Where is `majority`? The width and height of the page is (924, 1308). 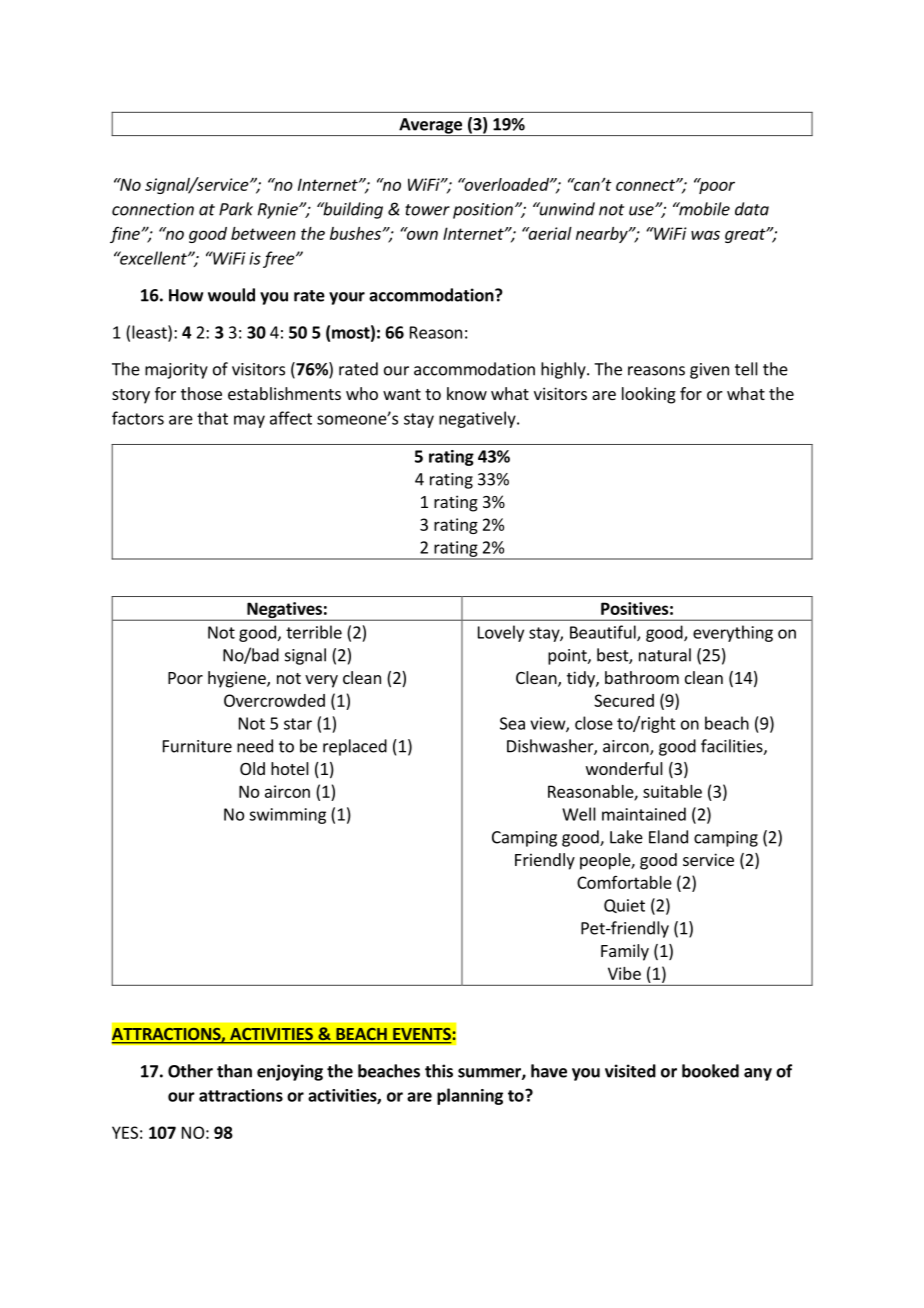
majority is located at coordinates (176, 371).
